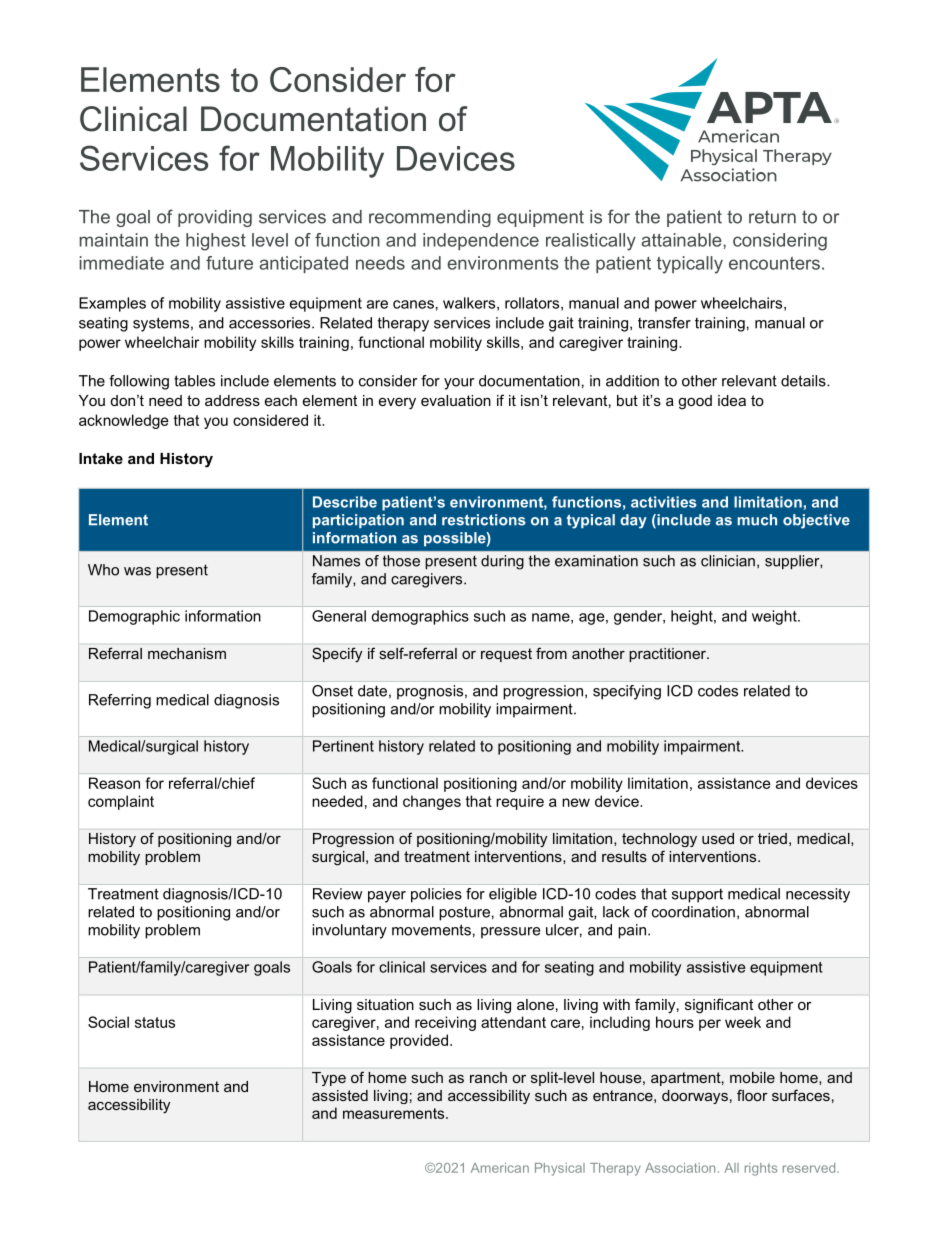 Image resolution: width=952 pixels, height=1233 pixels. Describe the element at coordinates (682, 240) in the screenshot. I see `attainable` at that location.
